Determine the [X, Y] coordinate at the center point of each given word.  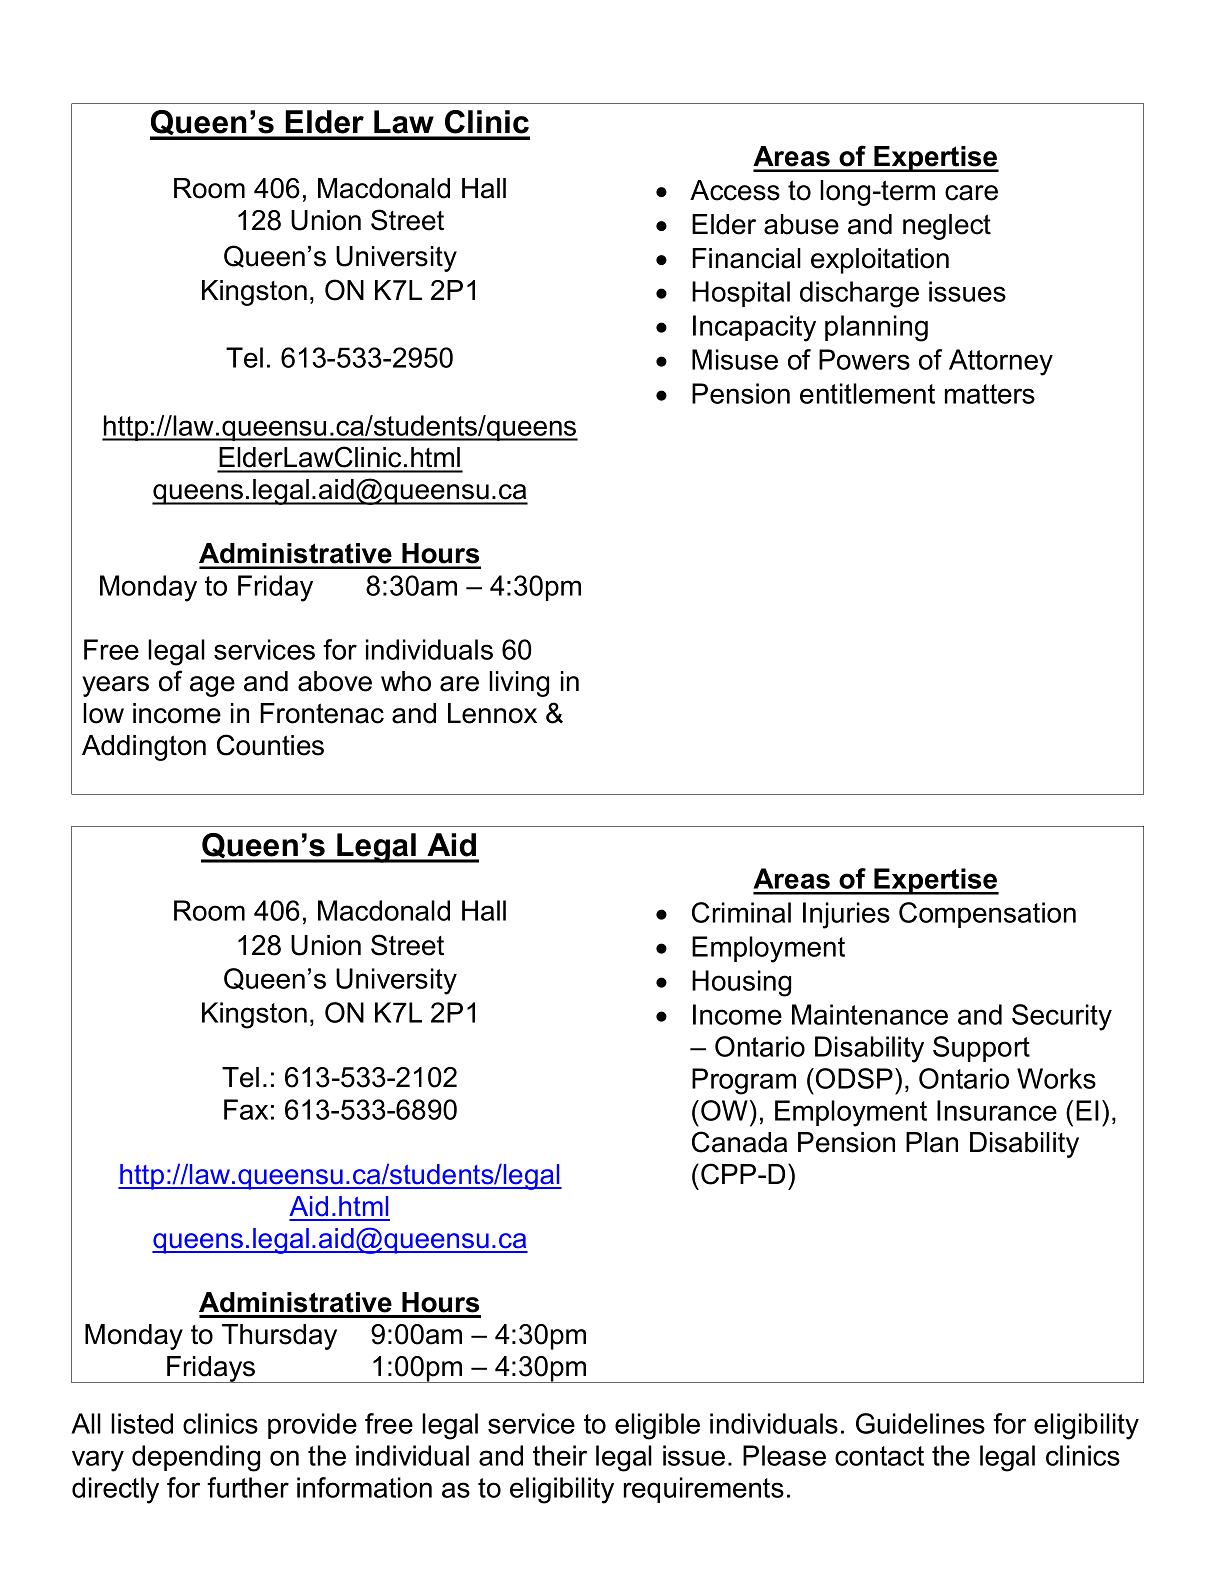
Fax [246, 1109]
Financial [746, 258]
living [519, 684]
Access [735, 190]
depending [196, 1458]
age [212, 686]
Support [981, 1049]
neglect [947, 227]
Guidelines [920, 1423]
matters [990, 394]
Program [744, 1081]
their [560, 1455]
